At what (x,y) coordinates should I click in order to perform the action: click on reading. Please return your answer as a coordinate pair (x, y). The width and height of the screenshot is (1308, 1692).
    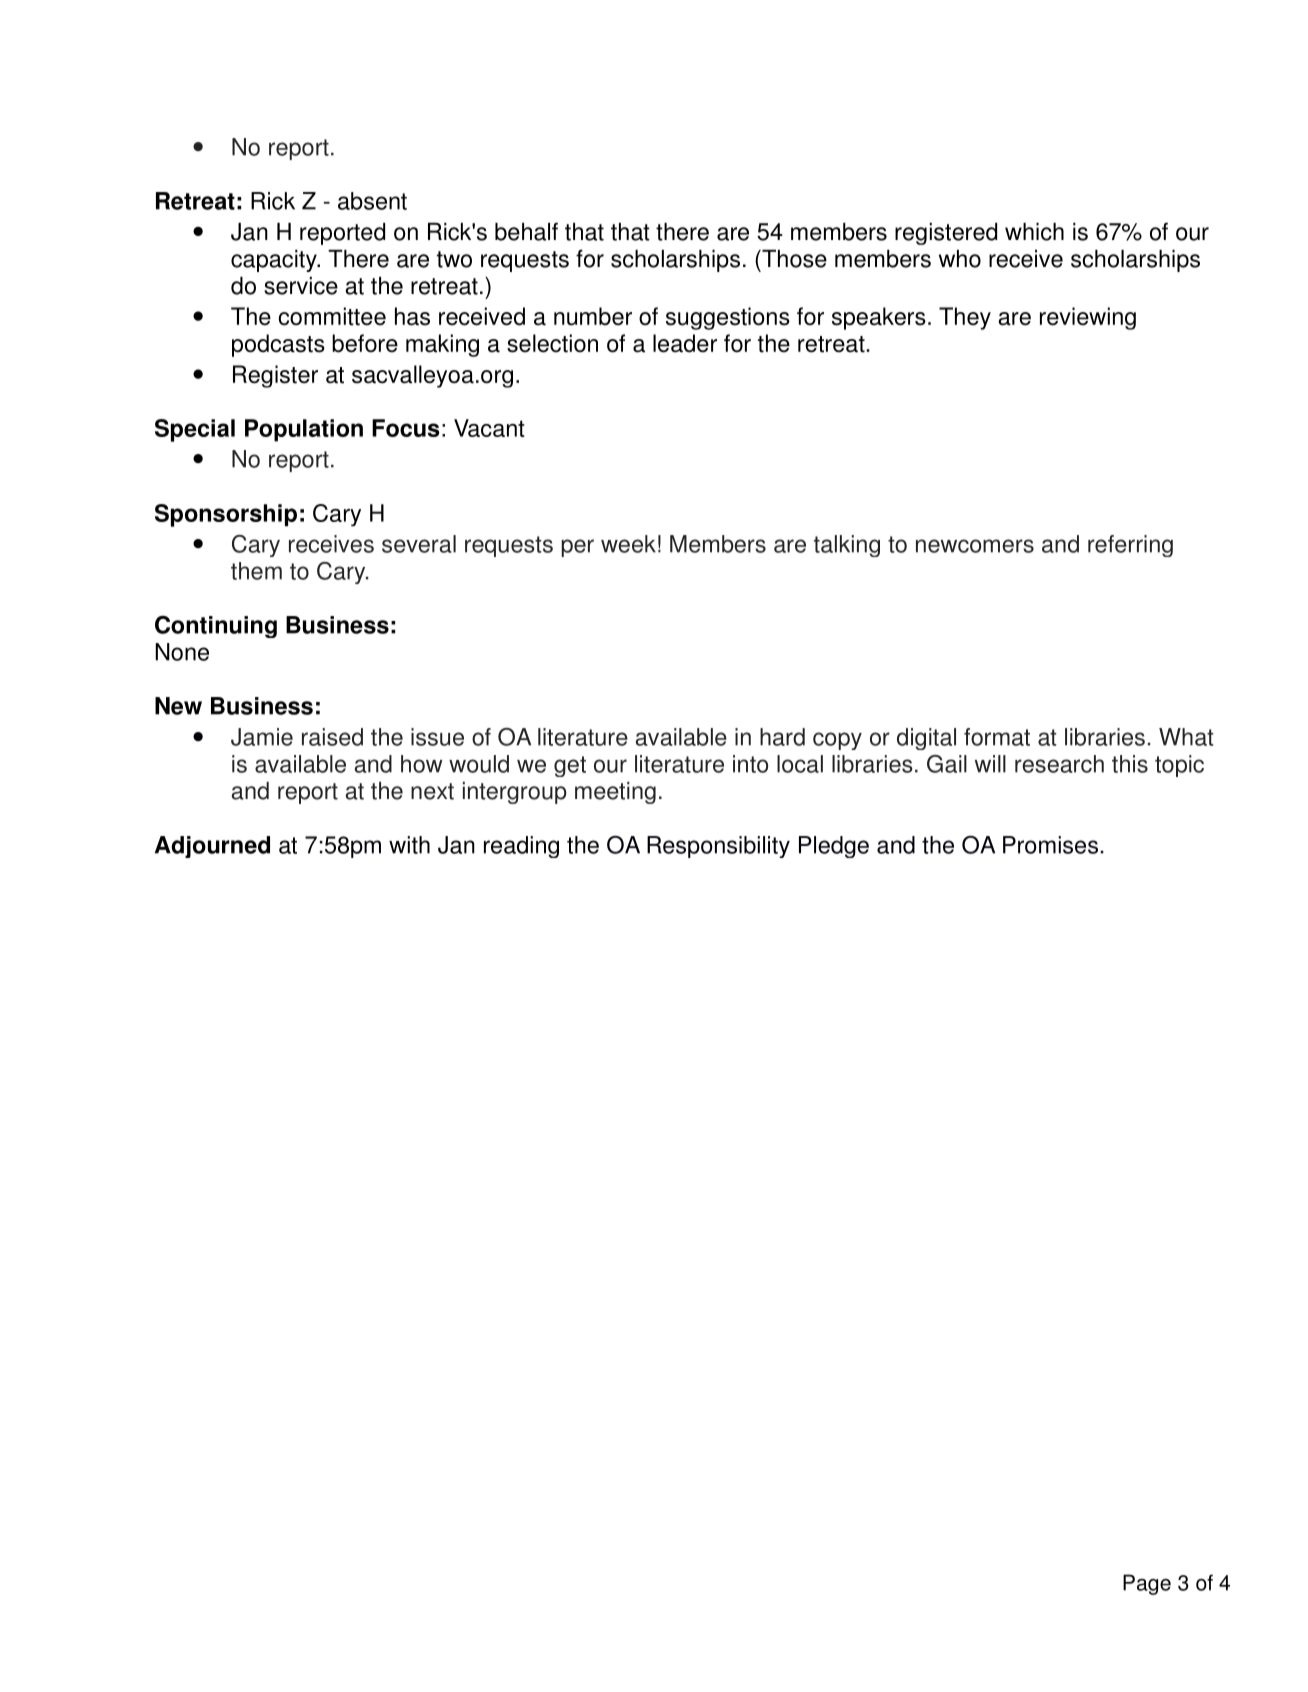
    Looking at the image, I should click on (521, 847).
